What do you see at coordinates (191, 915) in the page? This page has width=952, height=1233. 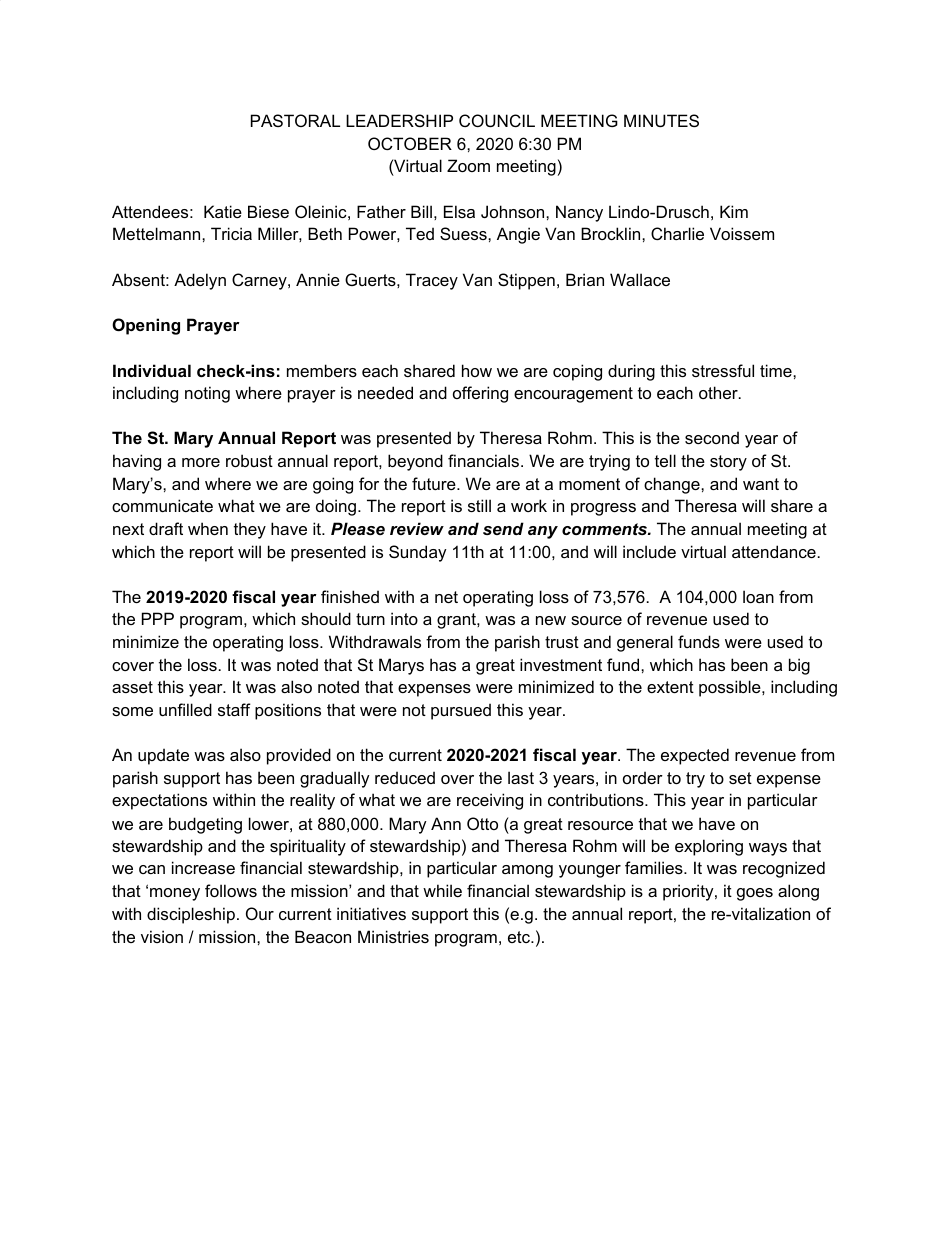 I see `discipleship` at bounding box center [191, 915].
